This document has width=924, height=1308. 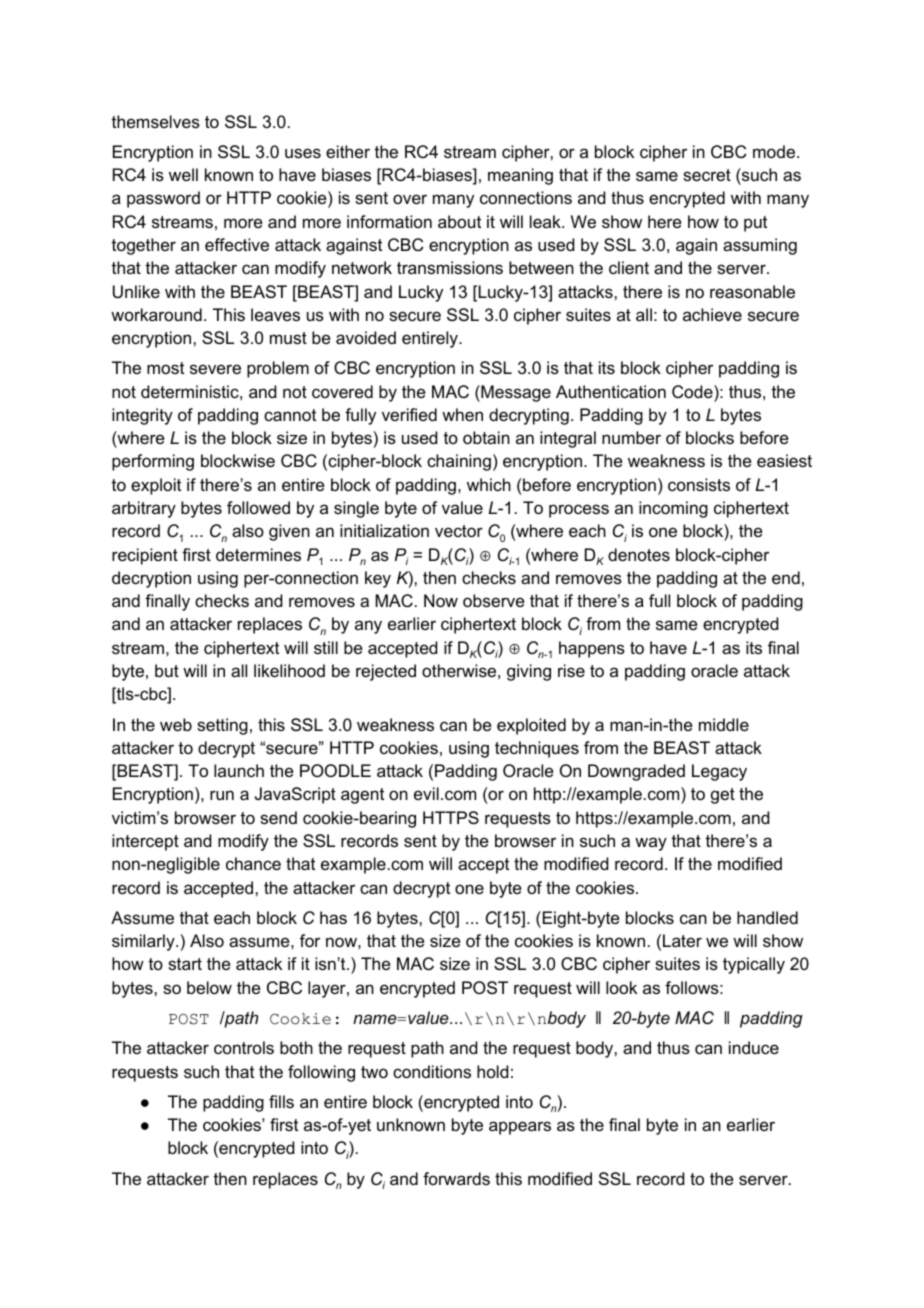 What do you see at coordinates (183, 174) in the document?
I see `well` at bounding box center [183, 174].
